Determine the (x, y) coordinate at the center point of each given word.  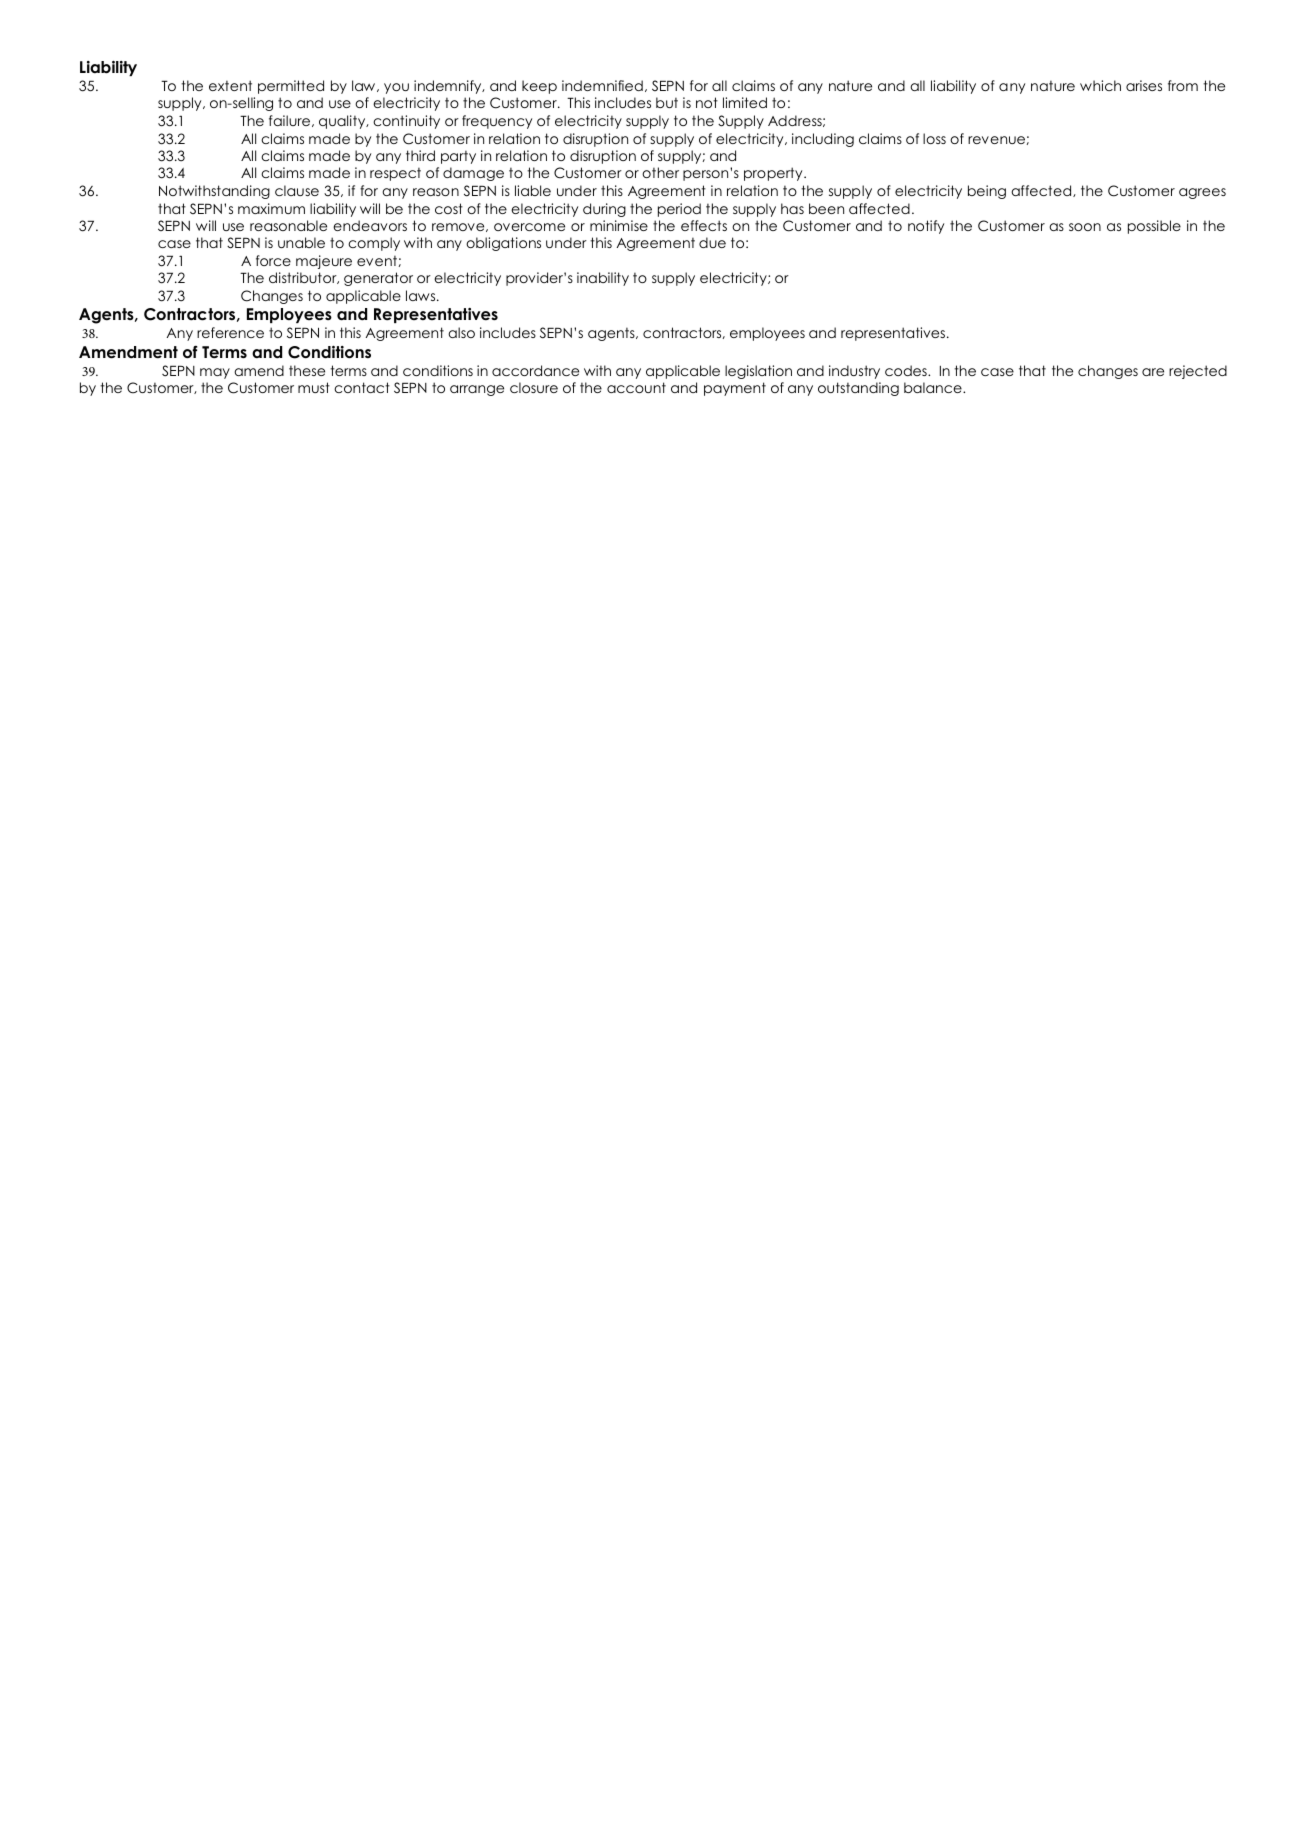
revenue (996, 140)
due (712, 242)
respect (395, 174)
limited (745, 102)
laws (422, 295)
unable (301, 242)
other (660, 172)
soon (1085, 227)
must (314, 387)
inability (603, 279)
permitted (291, 87)
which (1100, 85)
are (1153, 372)
